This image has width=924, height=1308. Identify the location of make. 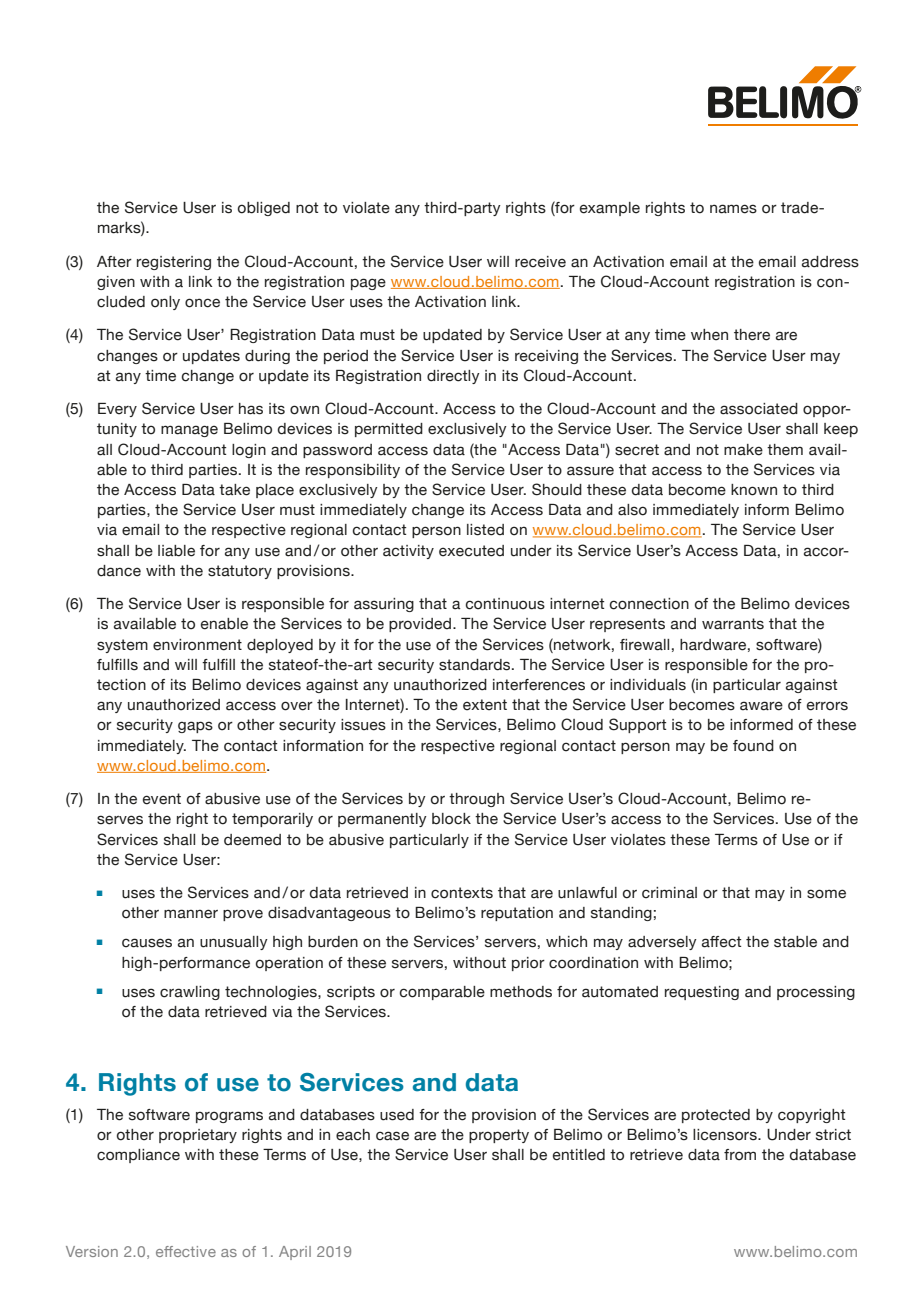
(743, 450).
